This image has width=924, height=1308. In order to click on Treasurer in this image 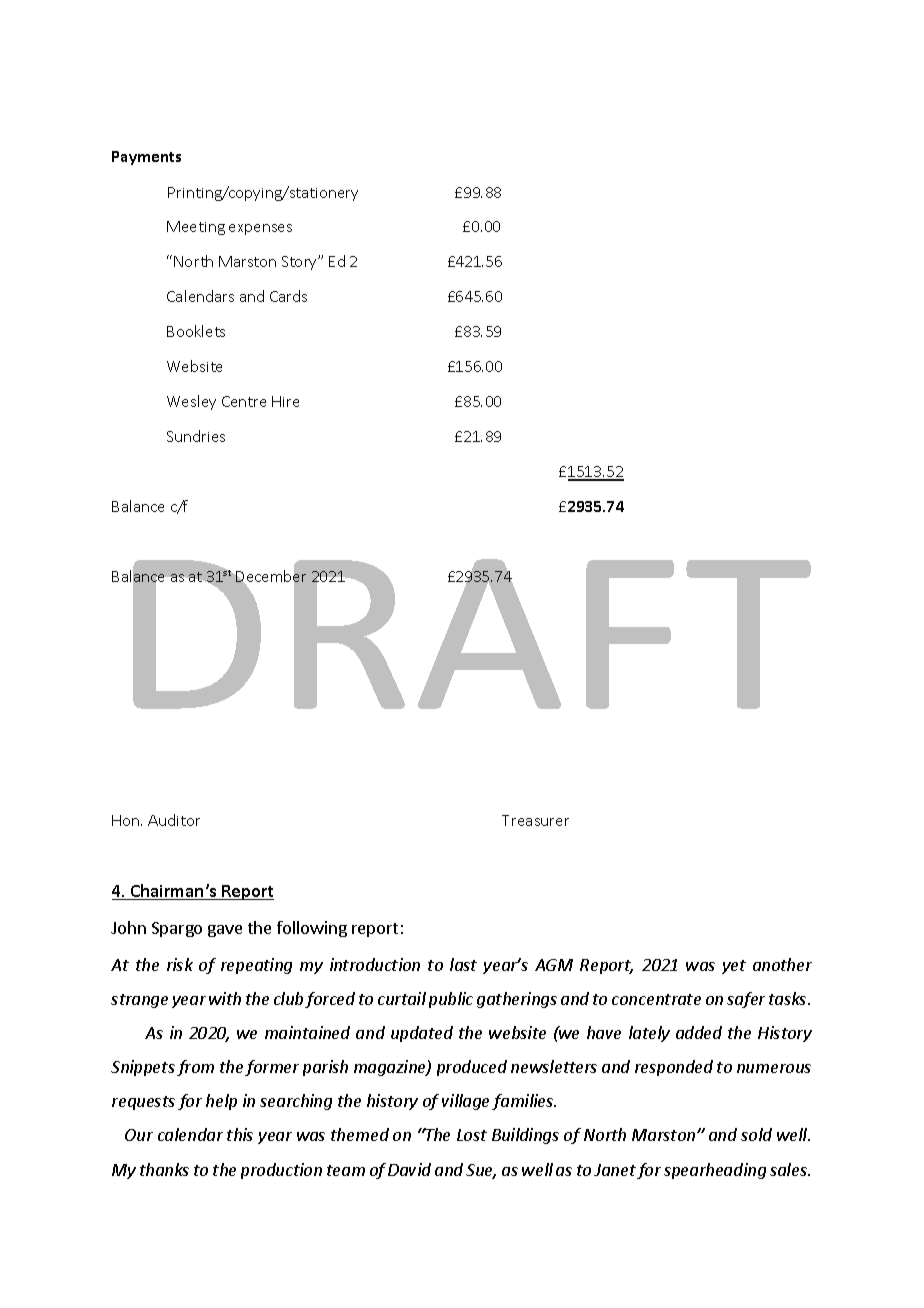, I will do `click(535, 820)`.
